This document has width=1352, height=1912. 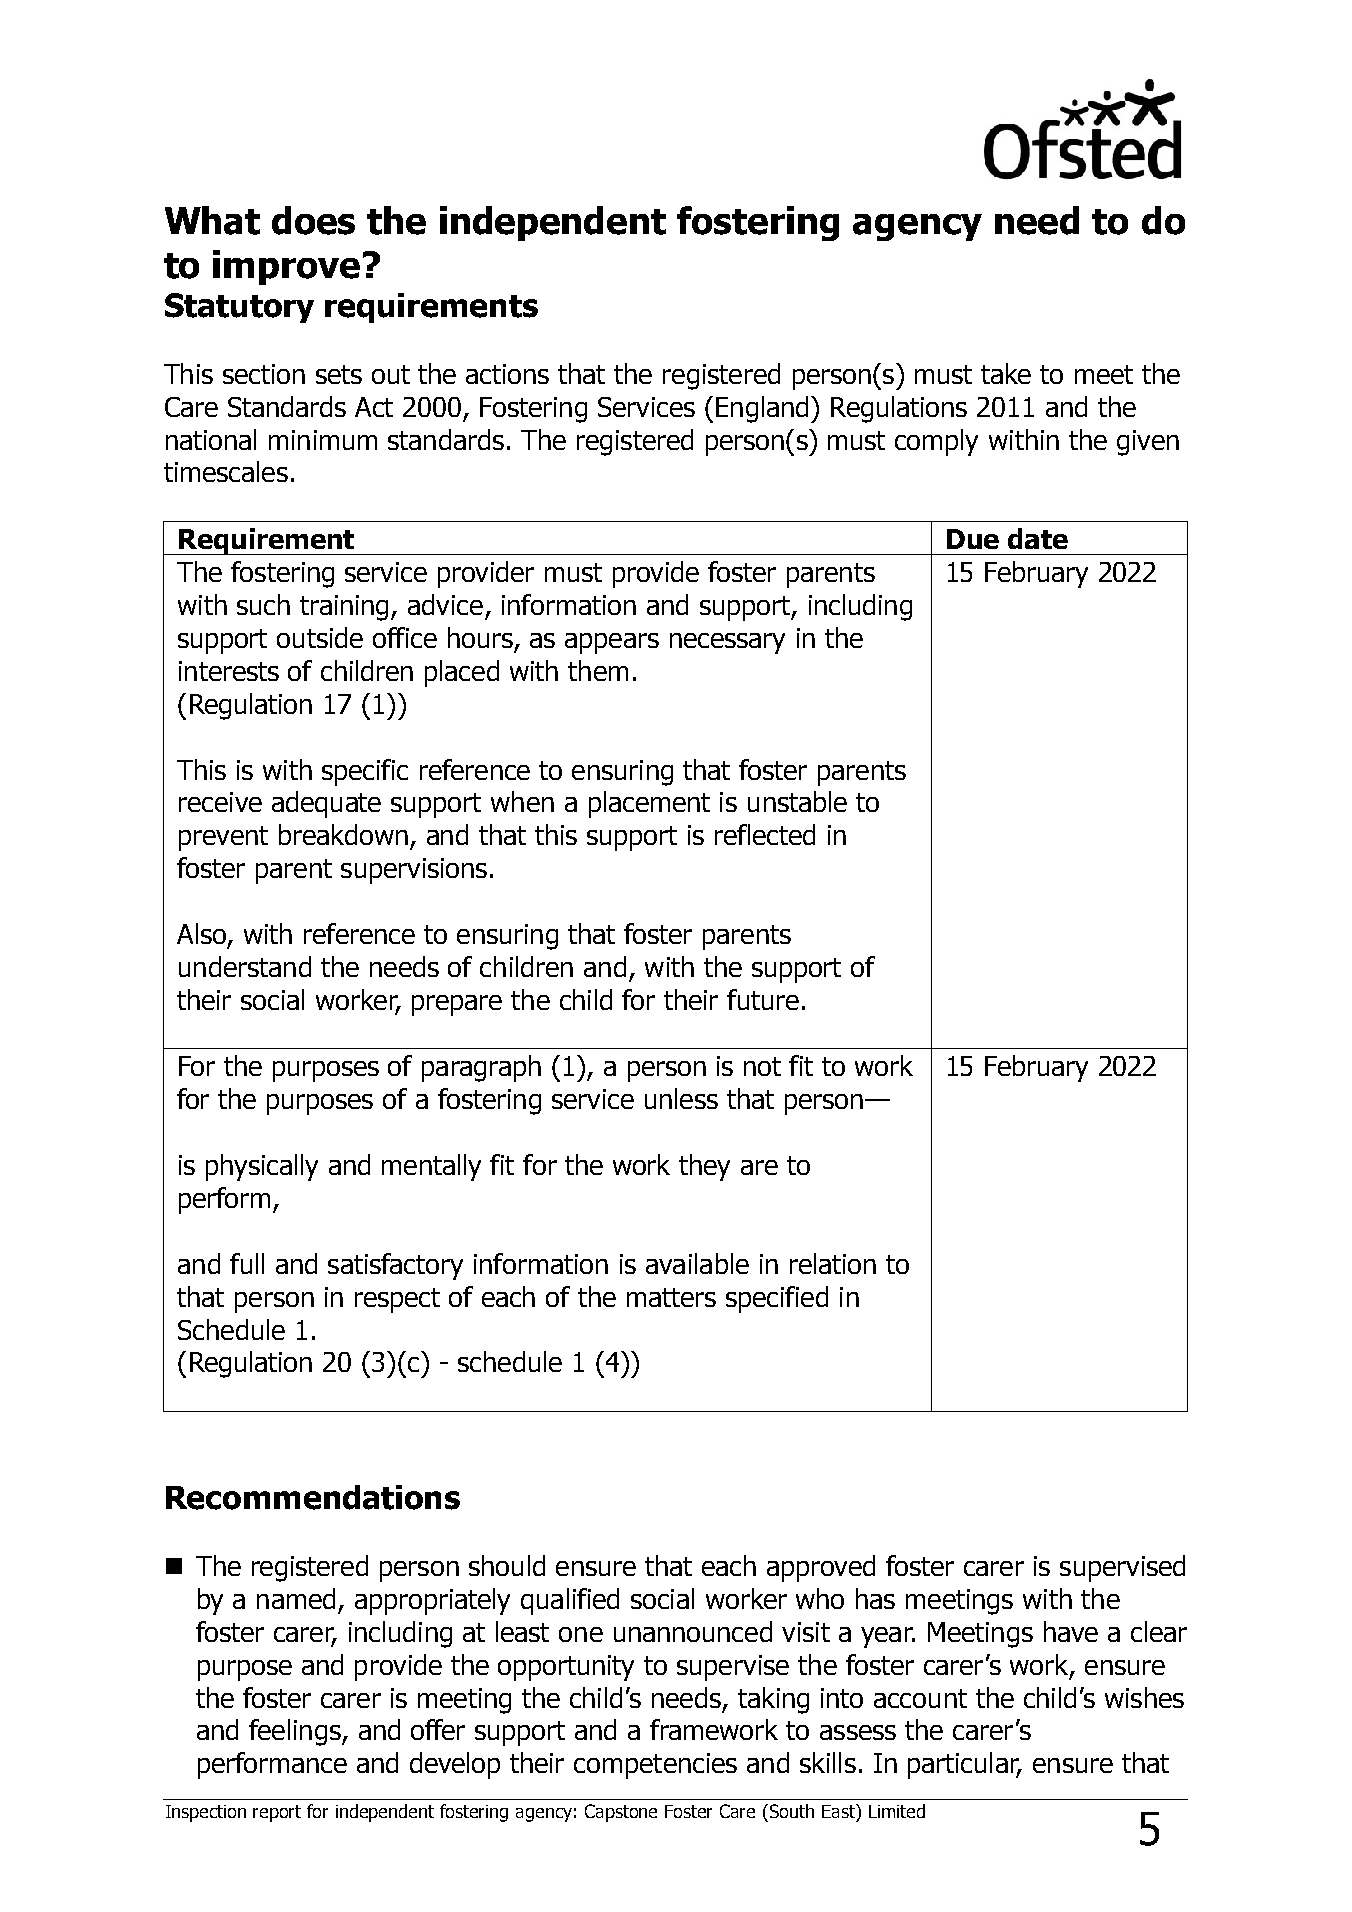 I want to click on England, so click(x=762, y=409).
